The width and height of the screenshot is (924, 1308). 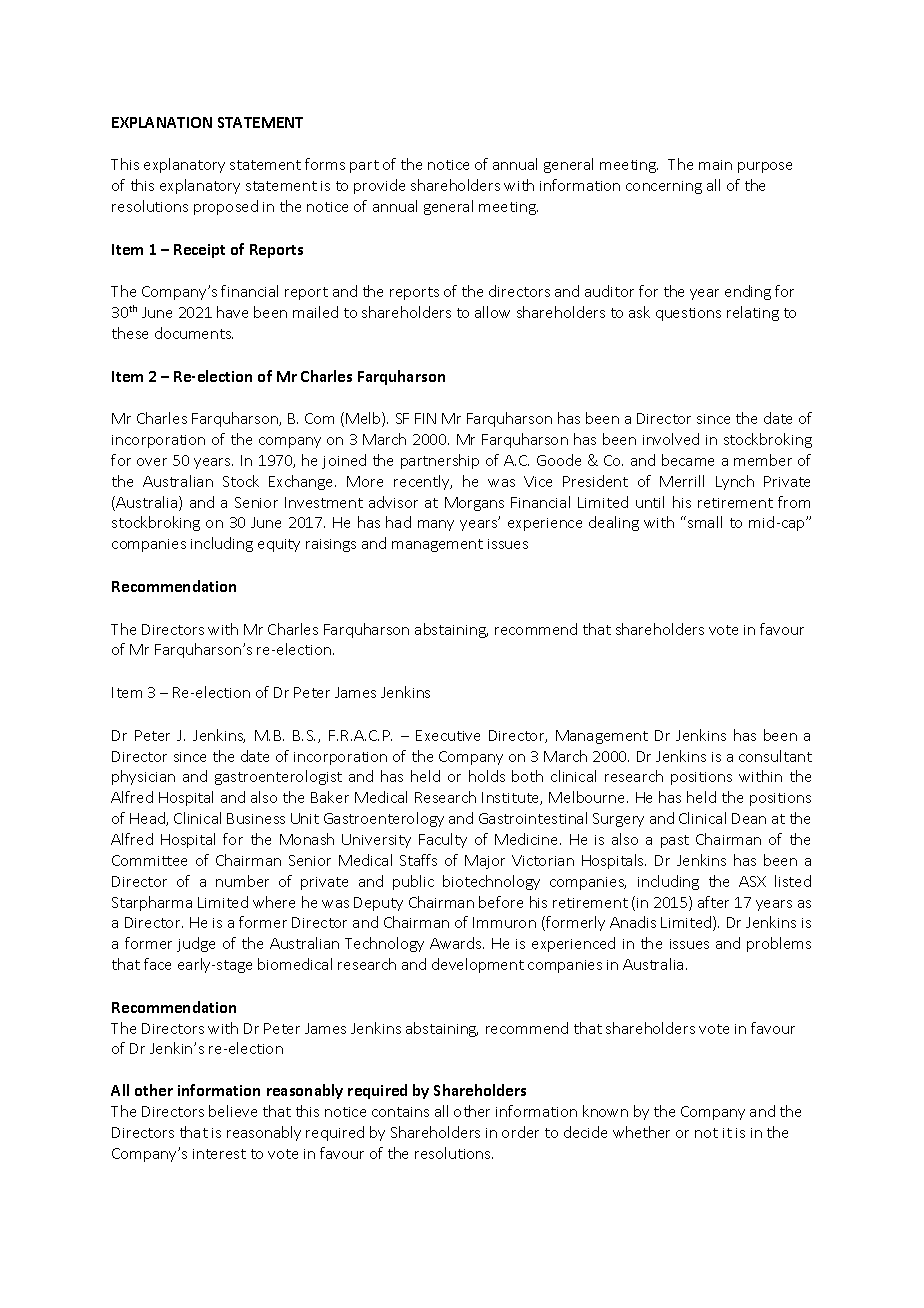 What do you see at coordinates (715, 165) in the screenshot?
I see `main` at bounding box center [715, 165].
